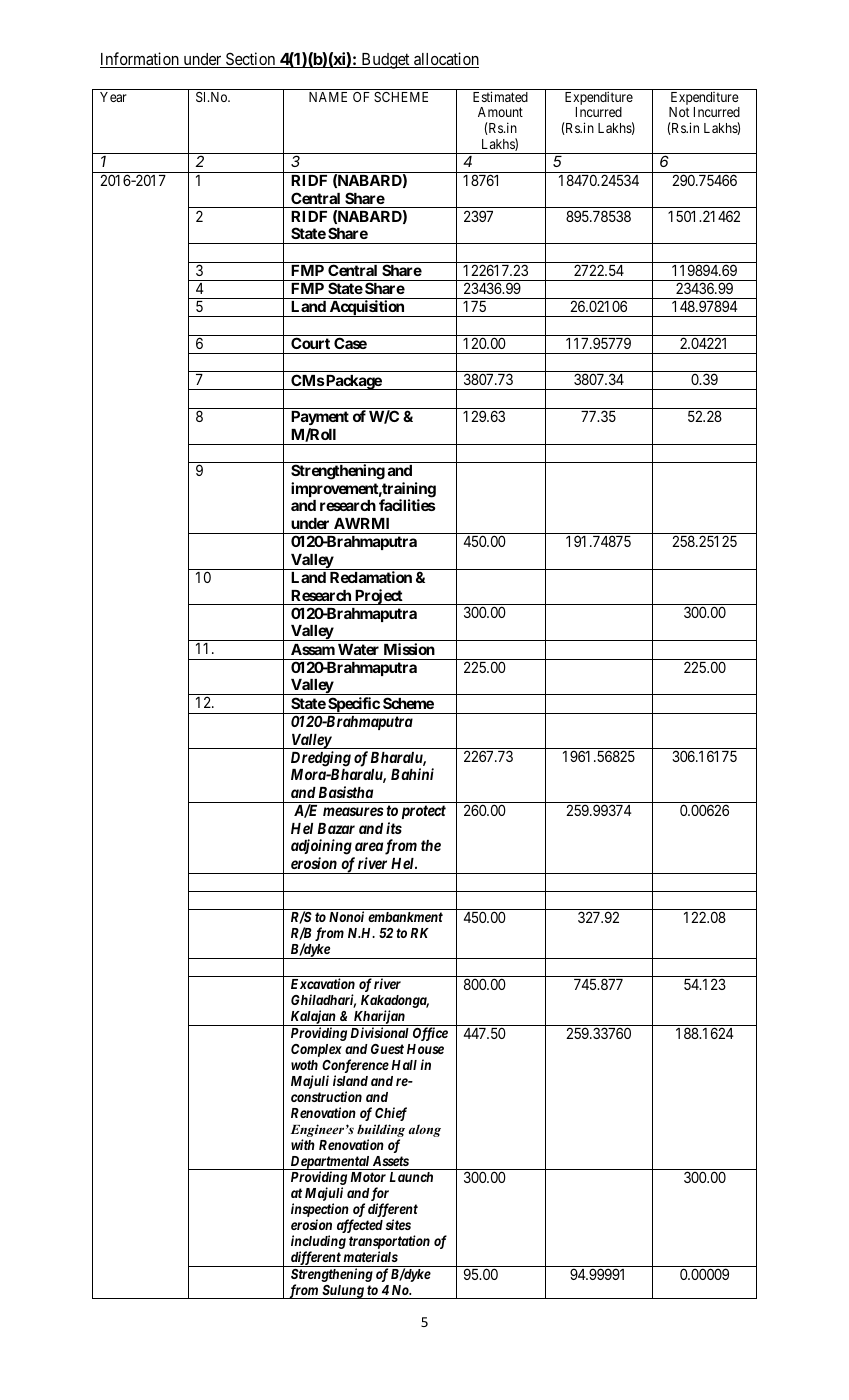 The image size is (849, 1400). I want to click on Launch, so click(411, 1177).
